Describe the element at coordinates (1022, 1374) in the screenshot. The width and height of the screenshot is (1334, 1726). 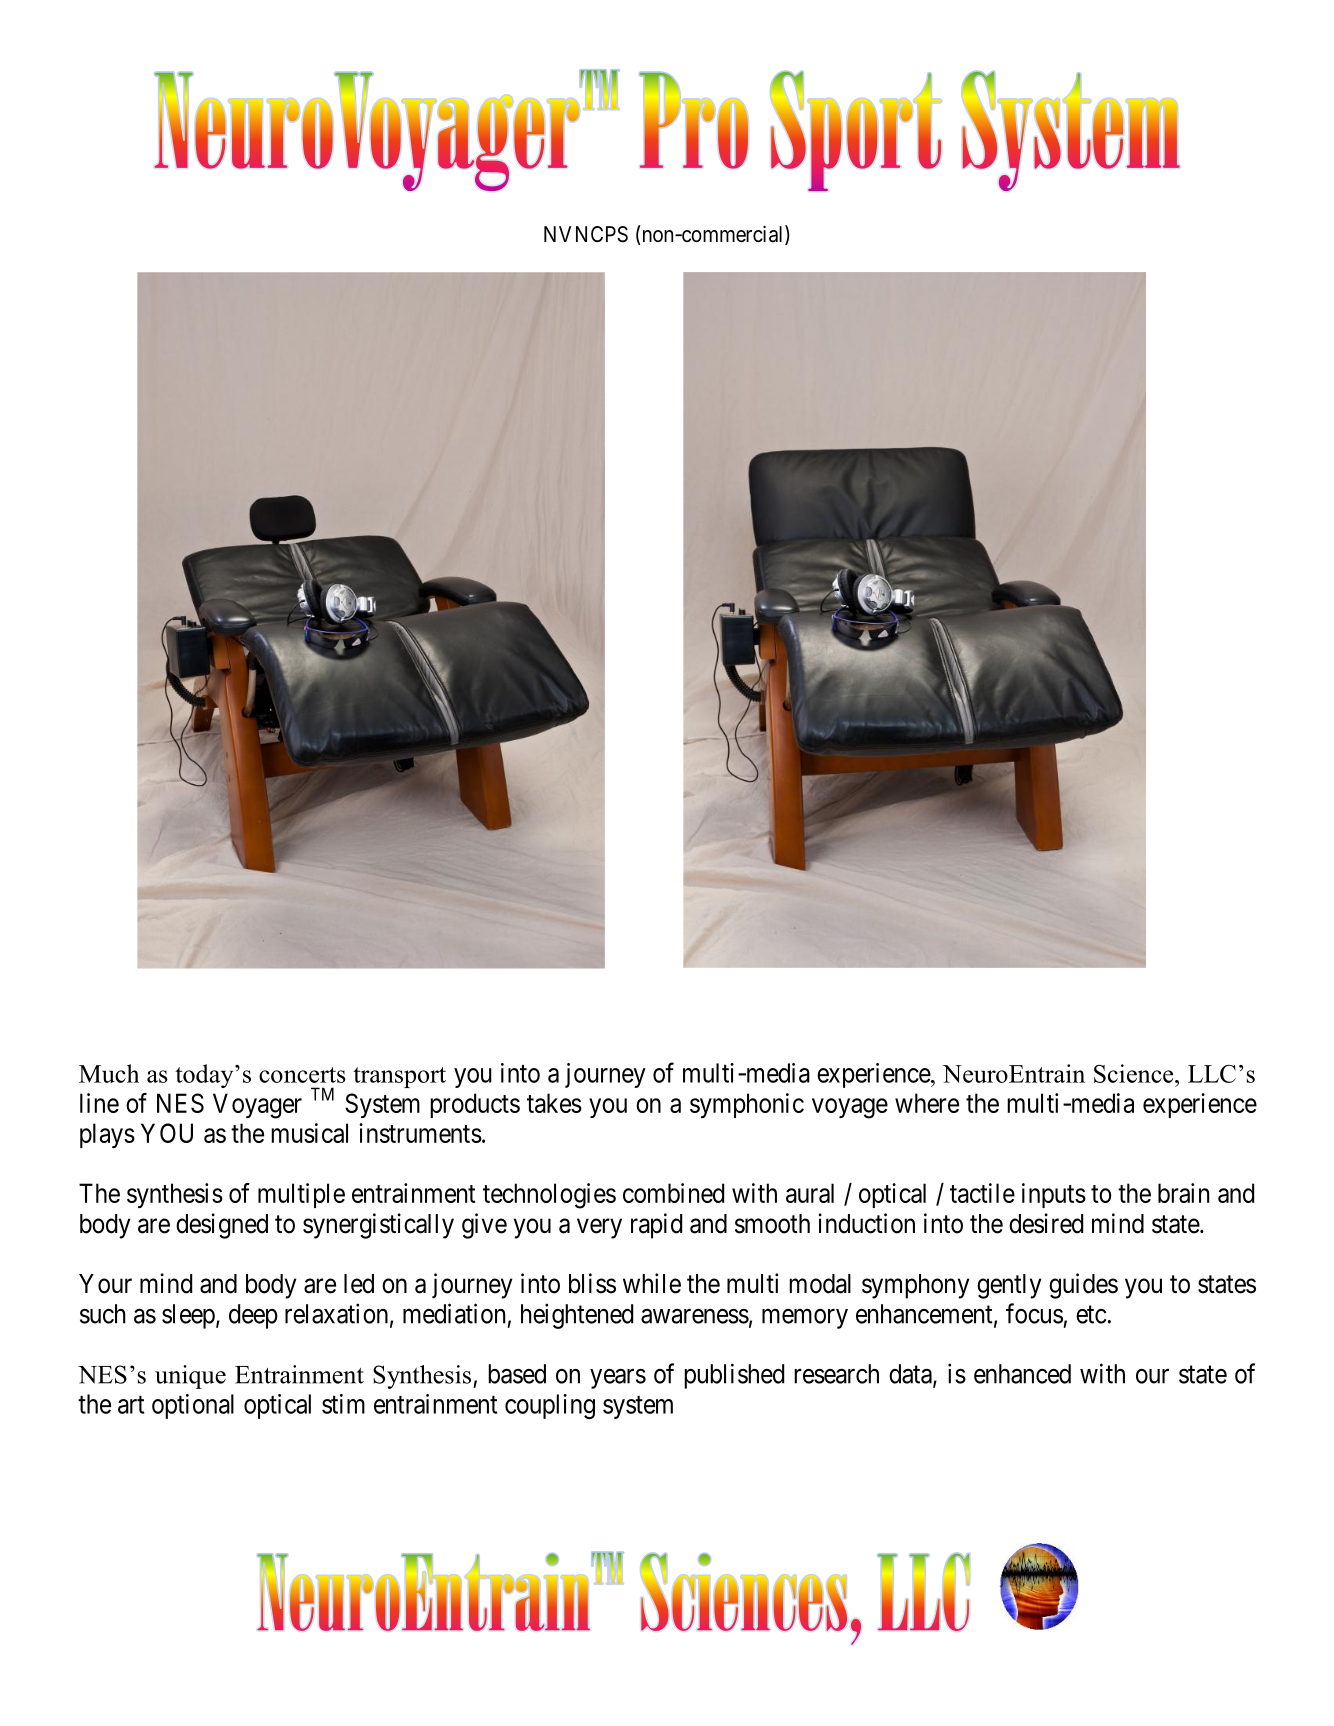
I see `enhanced` at that location.
